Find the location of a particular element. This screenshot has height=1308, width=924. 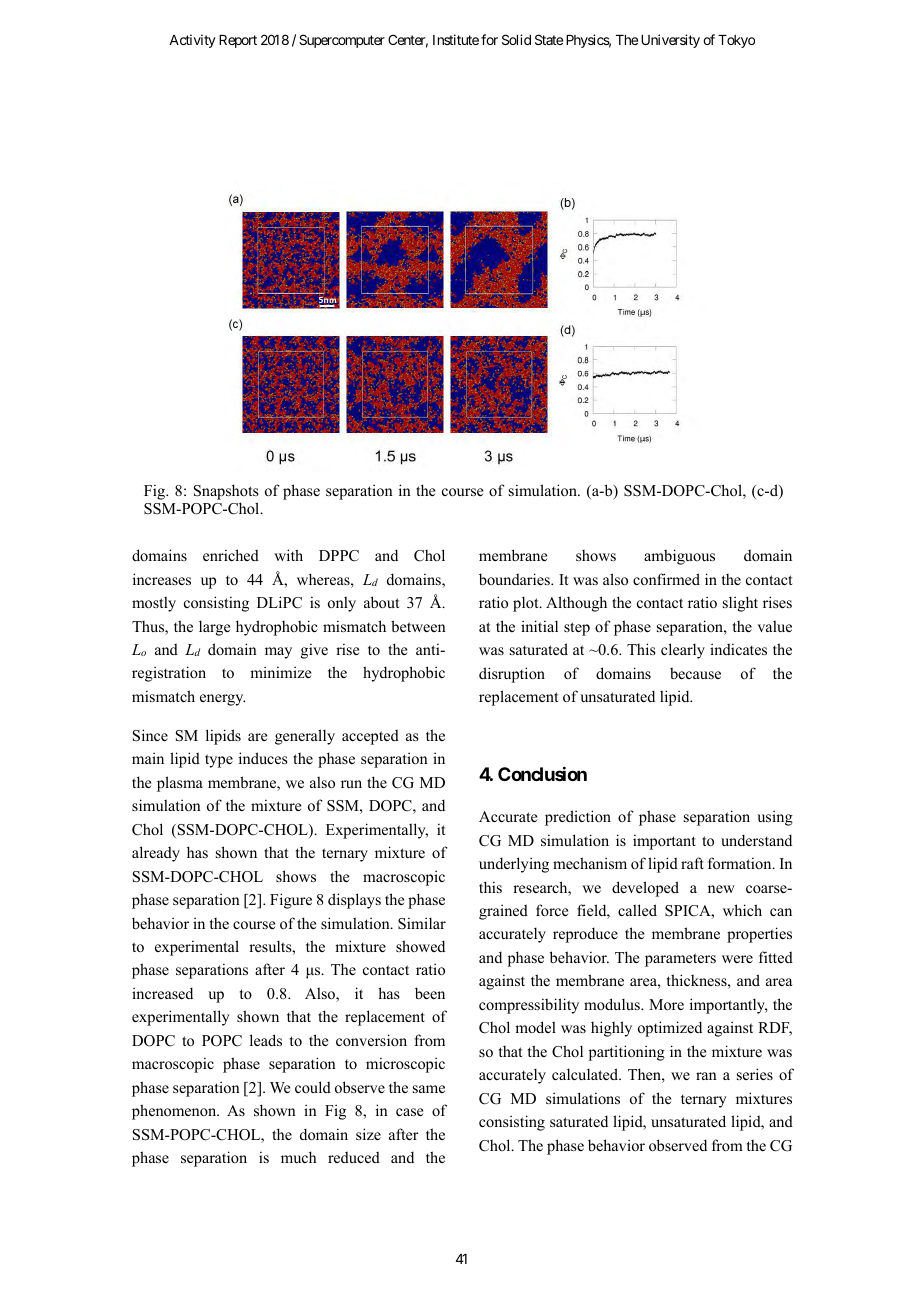

Report is located at coordinates (238, 41).
